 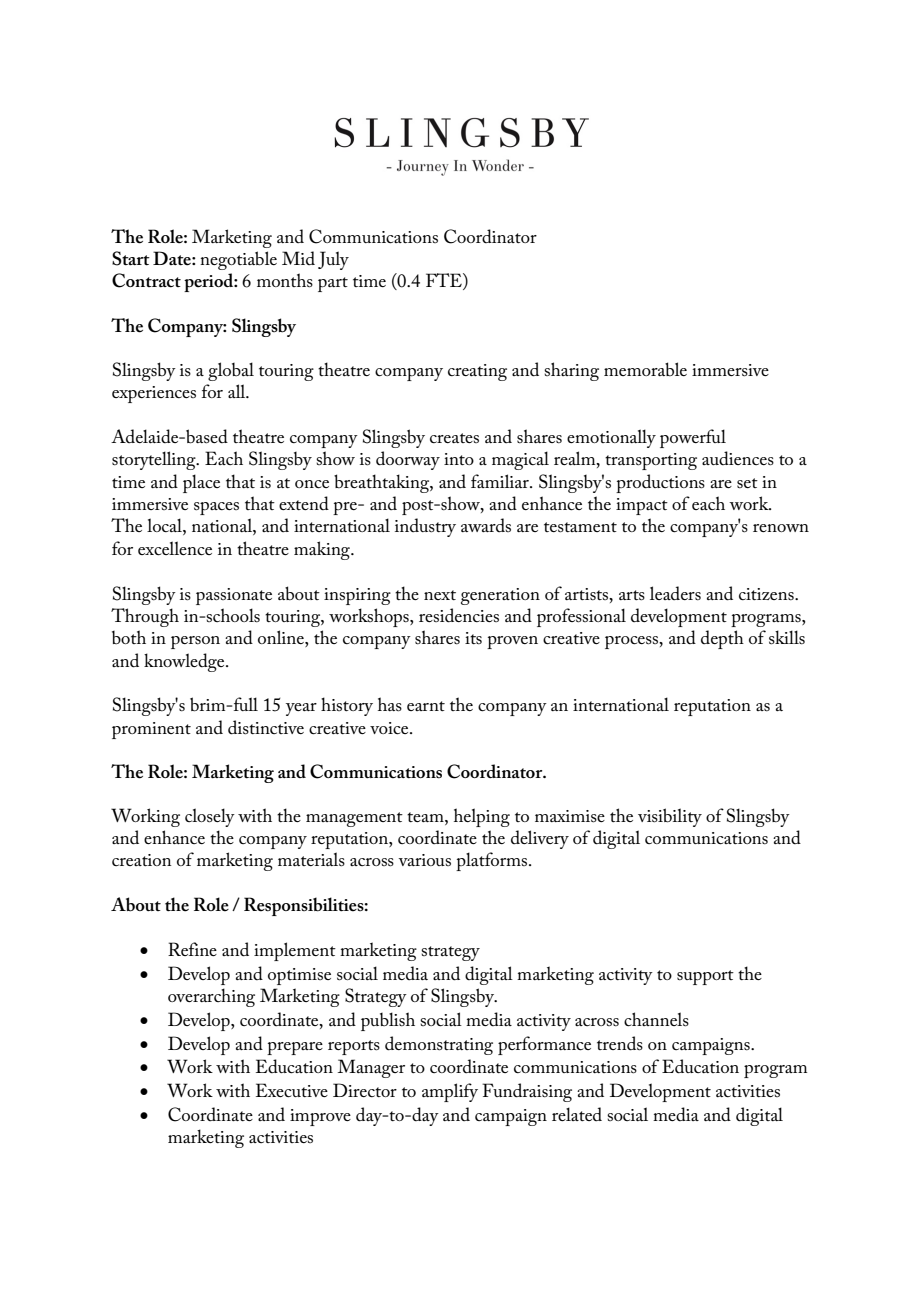 What do you see at coordinates (645, 369) in the screenshot?
I see `memorable` at bounding box center [645, 369].
